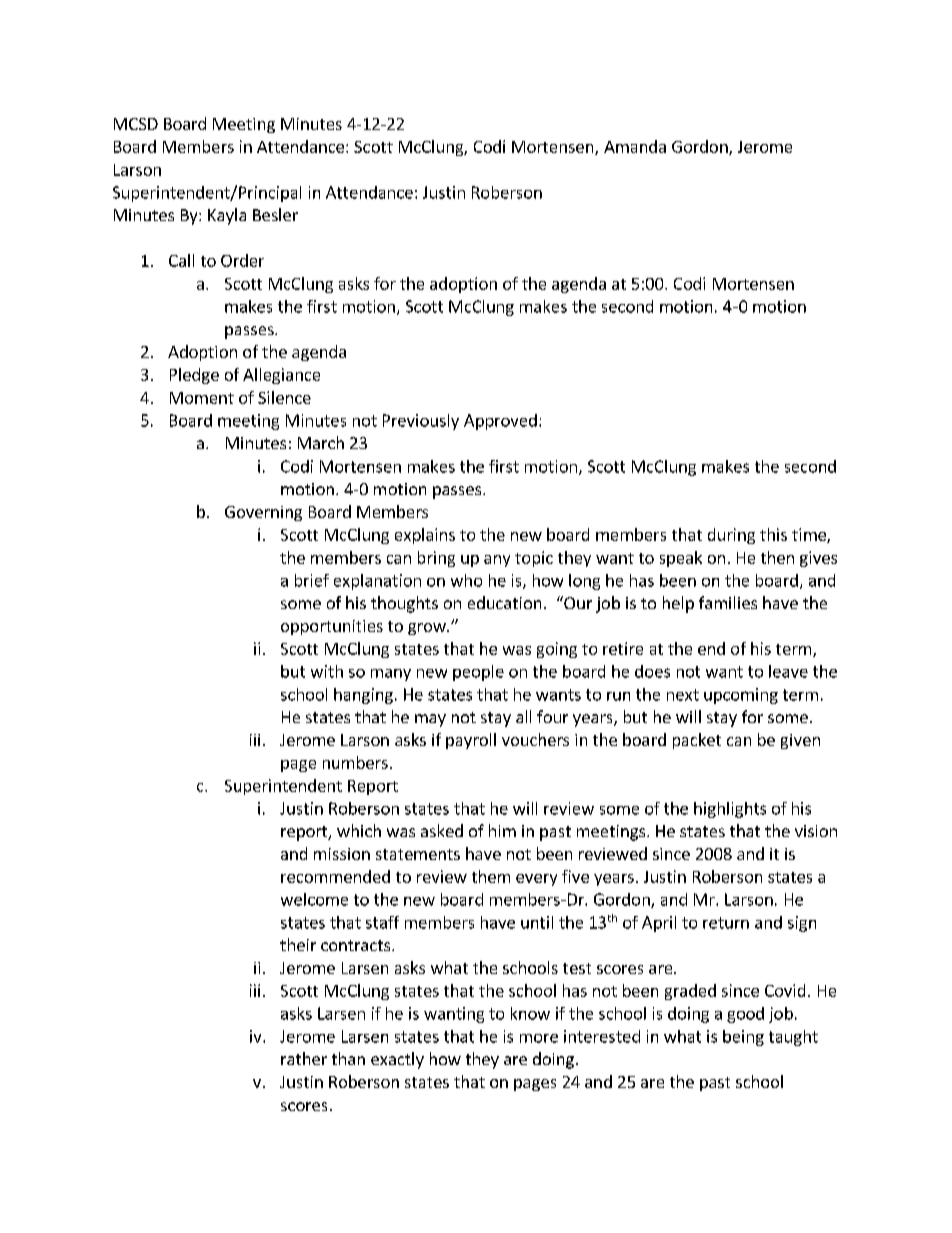 The image size is (952, 1233). Describe the element at coordinates (635, 146) in the screenshot. I see `Amanda` at that location.
